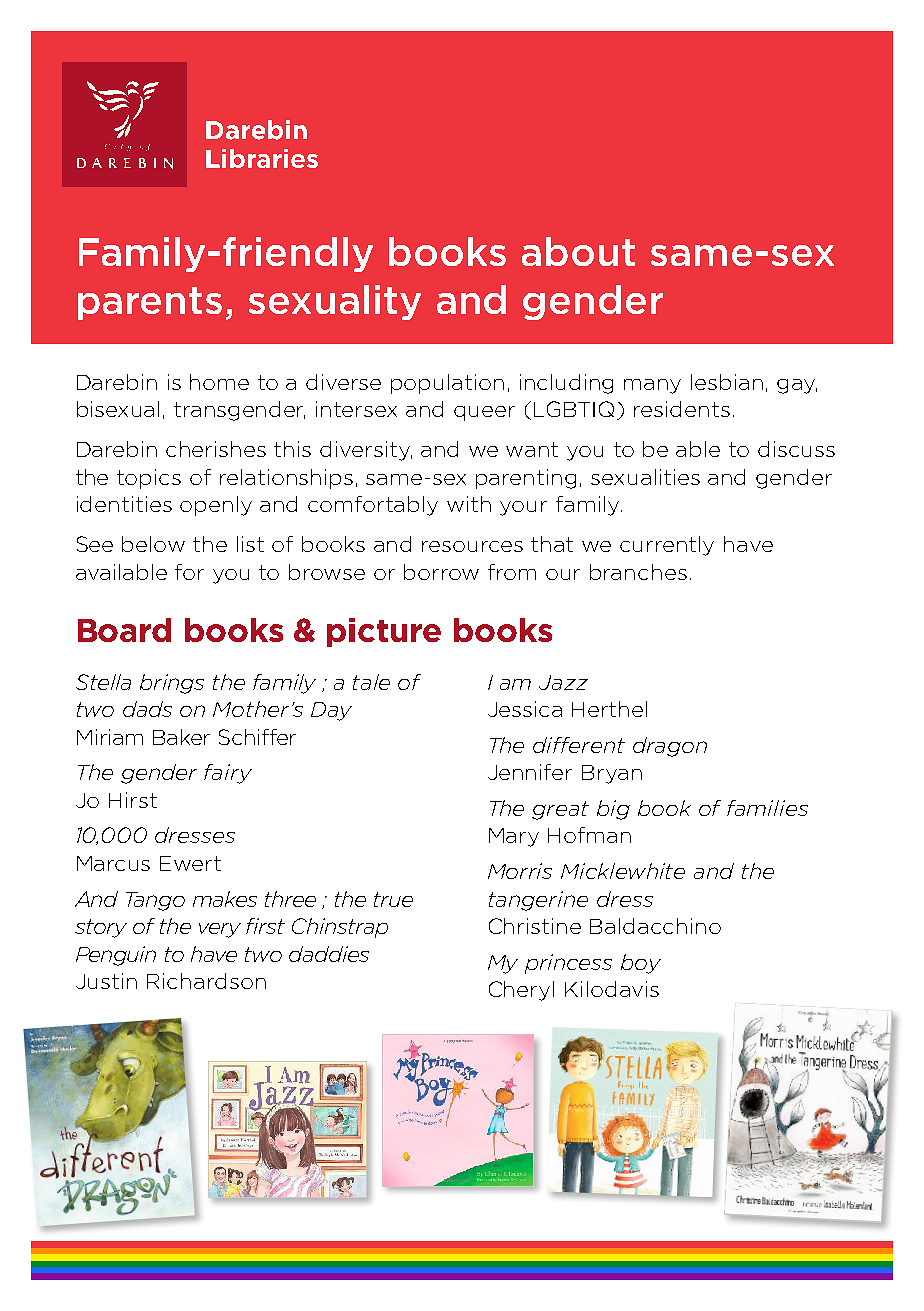  Describe the element at coordinates (525, 709) in the screenshot. I see `Jessica` at that location.
